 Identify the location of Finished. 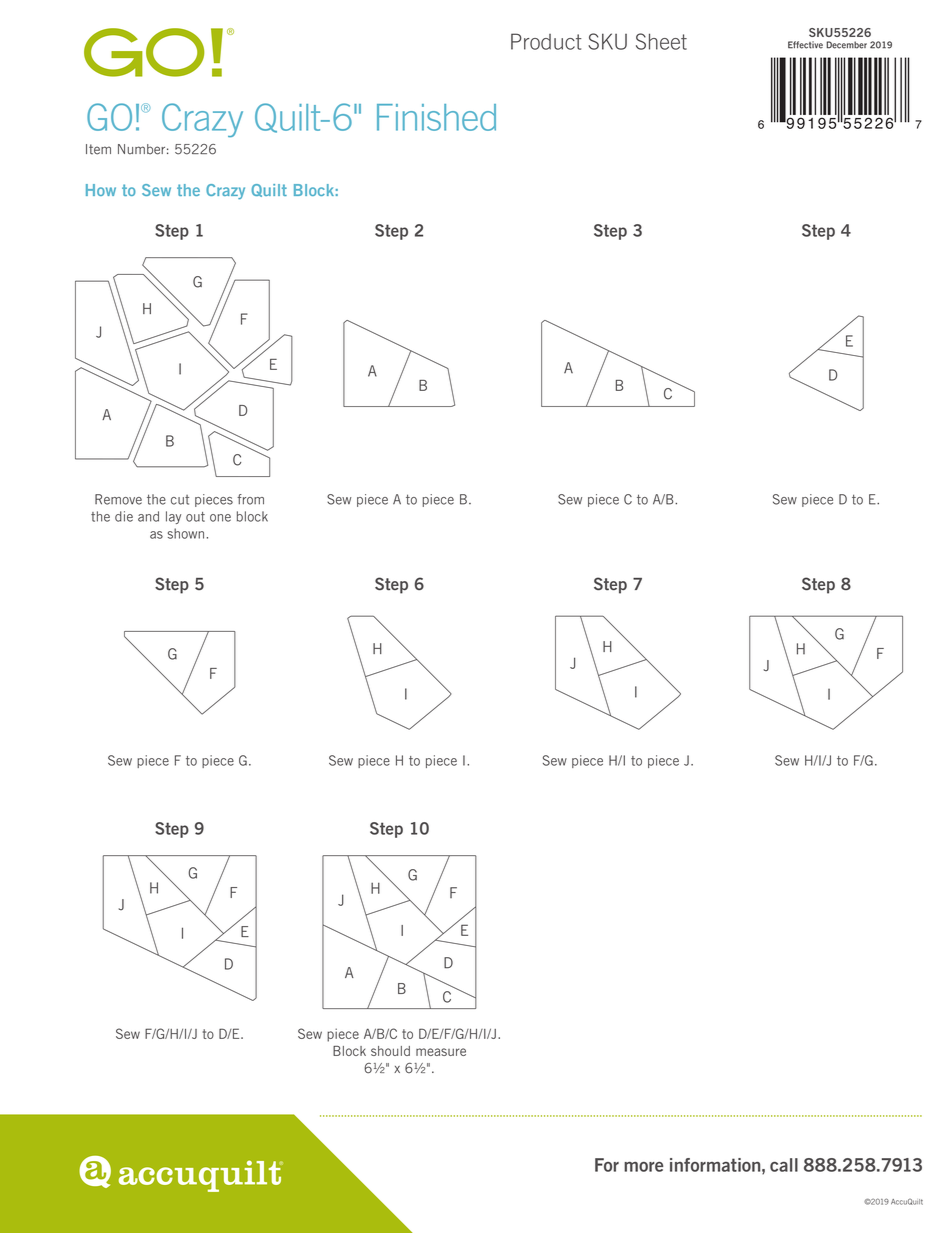
(436, 117).
